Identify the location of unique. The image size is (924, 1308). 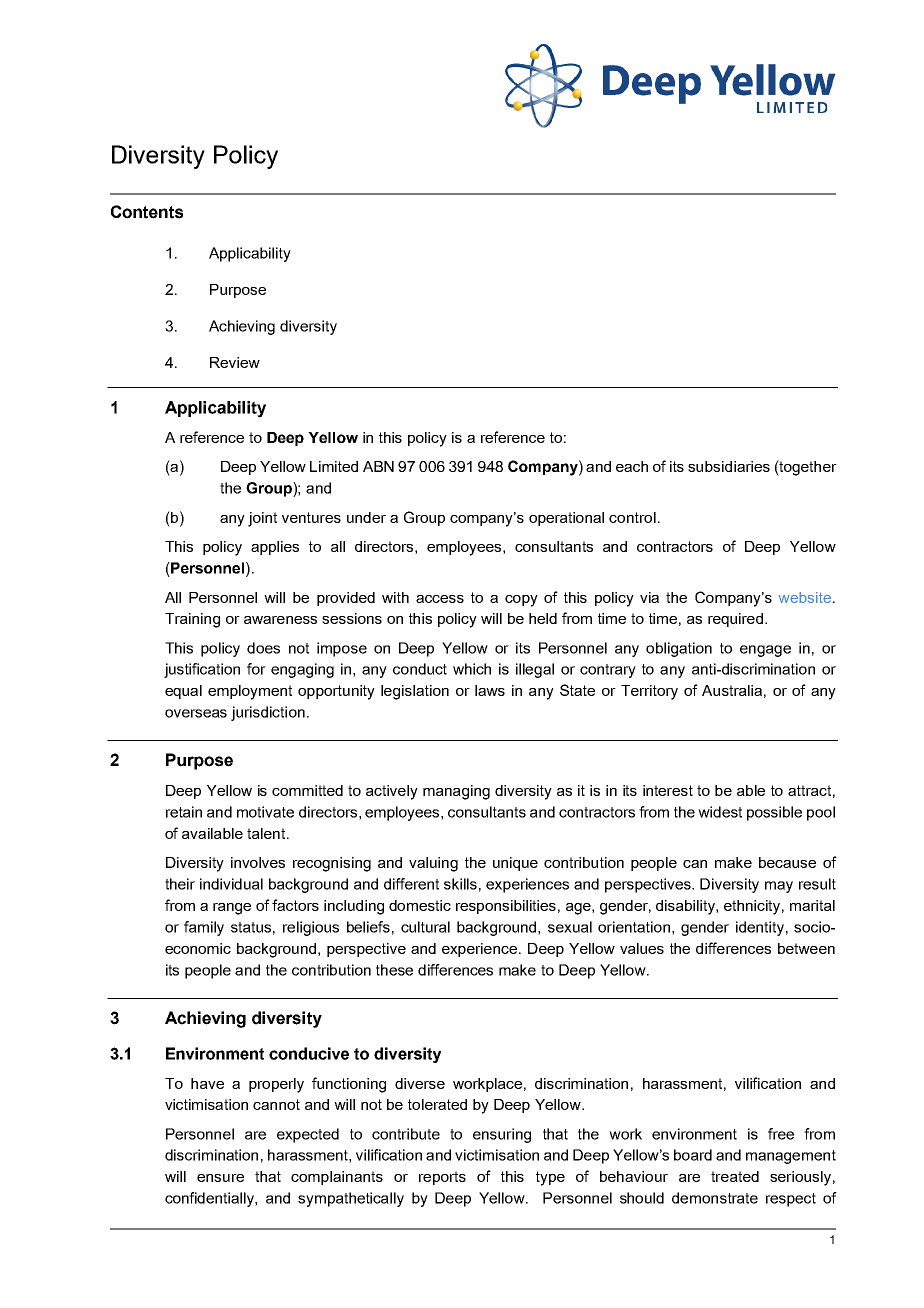
(515, 864).
